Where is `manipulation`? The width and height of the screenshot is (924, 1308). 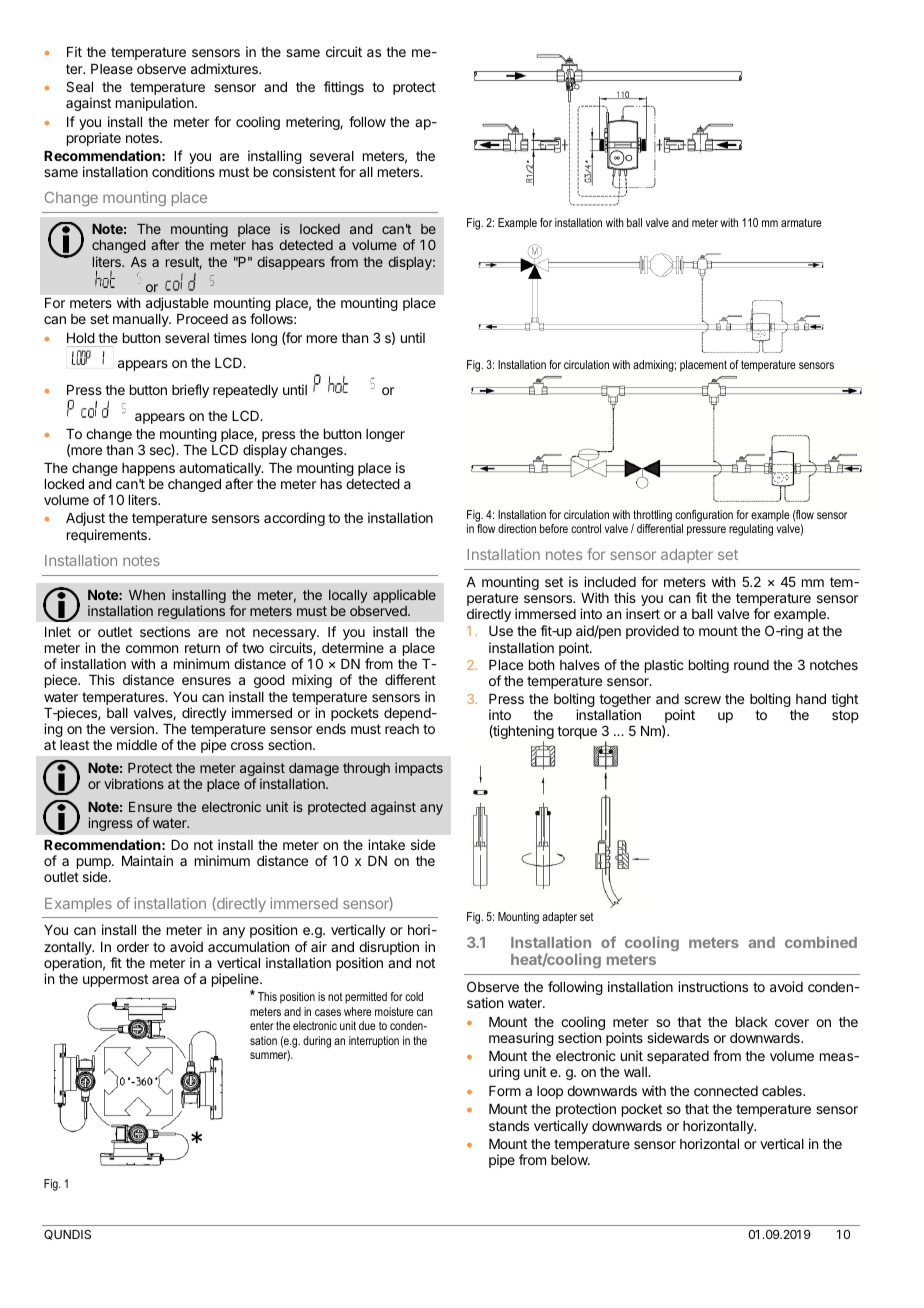
manipulation is located at coordinates (156, 104).
